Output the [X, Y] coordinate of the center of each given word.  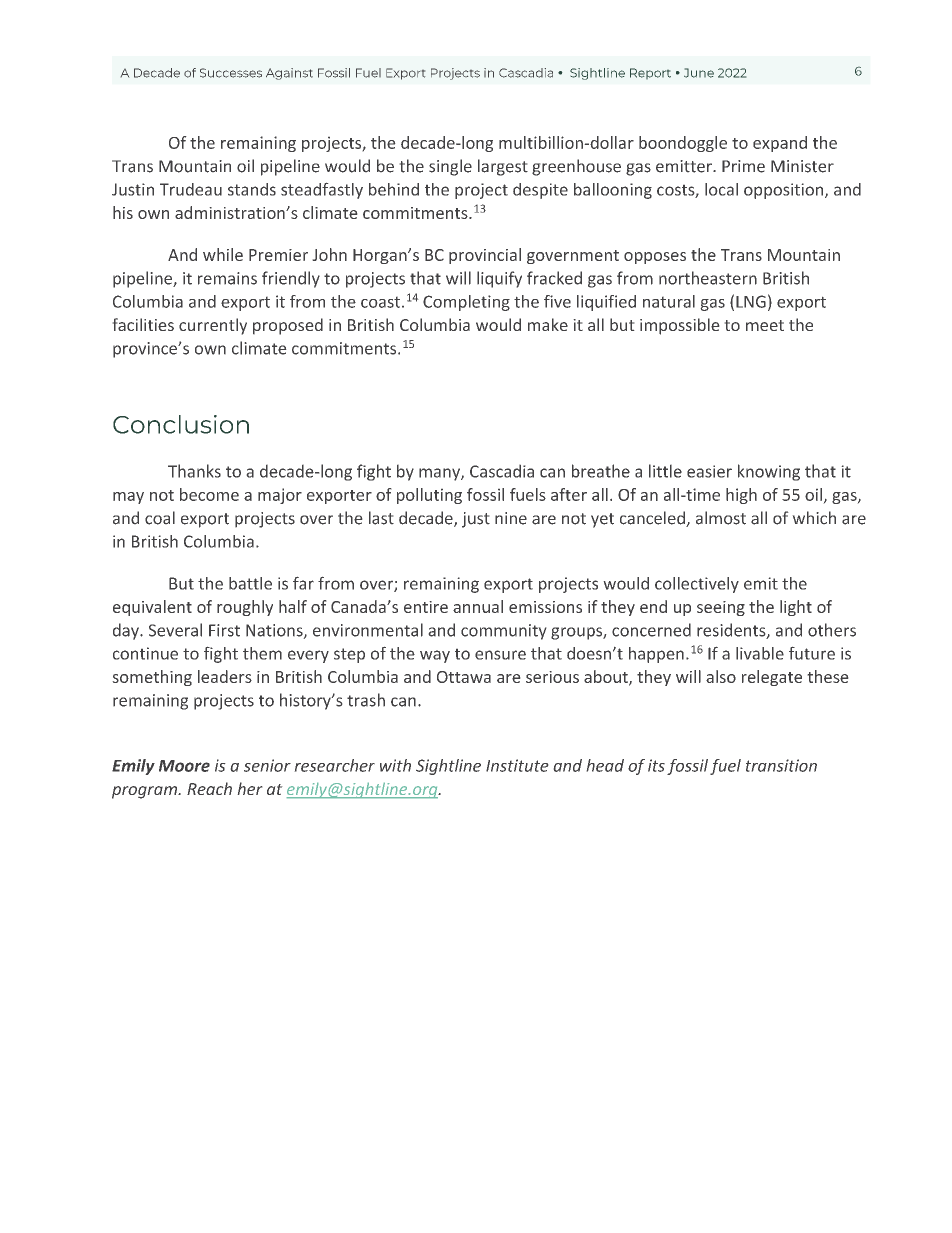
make [548, 324]
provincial [485, 256]
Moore [184, 766]
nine [511, 518]
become [209, 494]
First [224, 630]
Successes [231, 73]
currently [213, 326]
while [223, 254]
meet [765, 325]
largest [503, 167]
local [721, 189]
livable [760, 653]
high [741, 496]
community [503, 632]
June [699, 73]
